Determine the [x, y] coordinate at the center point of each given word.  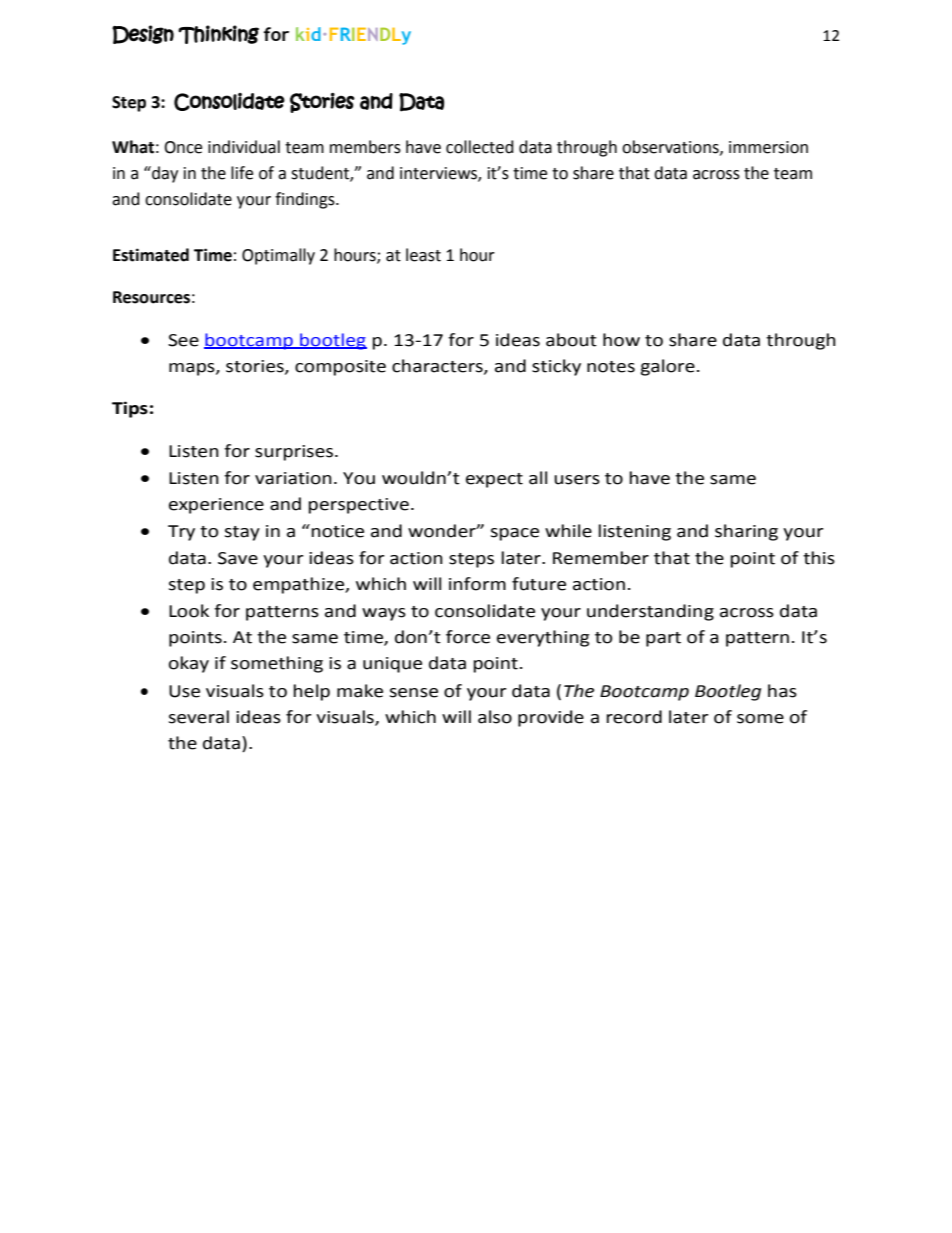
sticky [556, 367]
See [183, 340]
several [199, 717]
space [515, 534]
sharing [746, 532]
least [423, 255]
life [242, 173]
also [495, 717]
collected [480, 147]
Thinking [218, 34]
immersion [768, 147]
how [621, 340]
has [782, 691]
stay [242, 533]
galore [668, 367]
